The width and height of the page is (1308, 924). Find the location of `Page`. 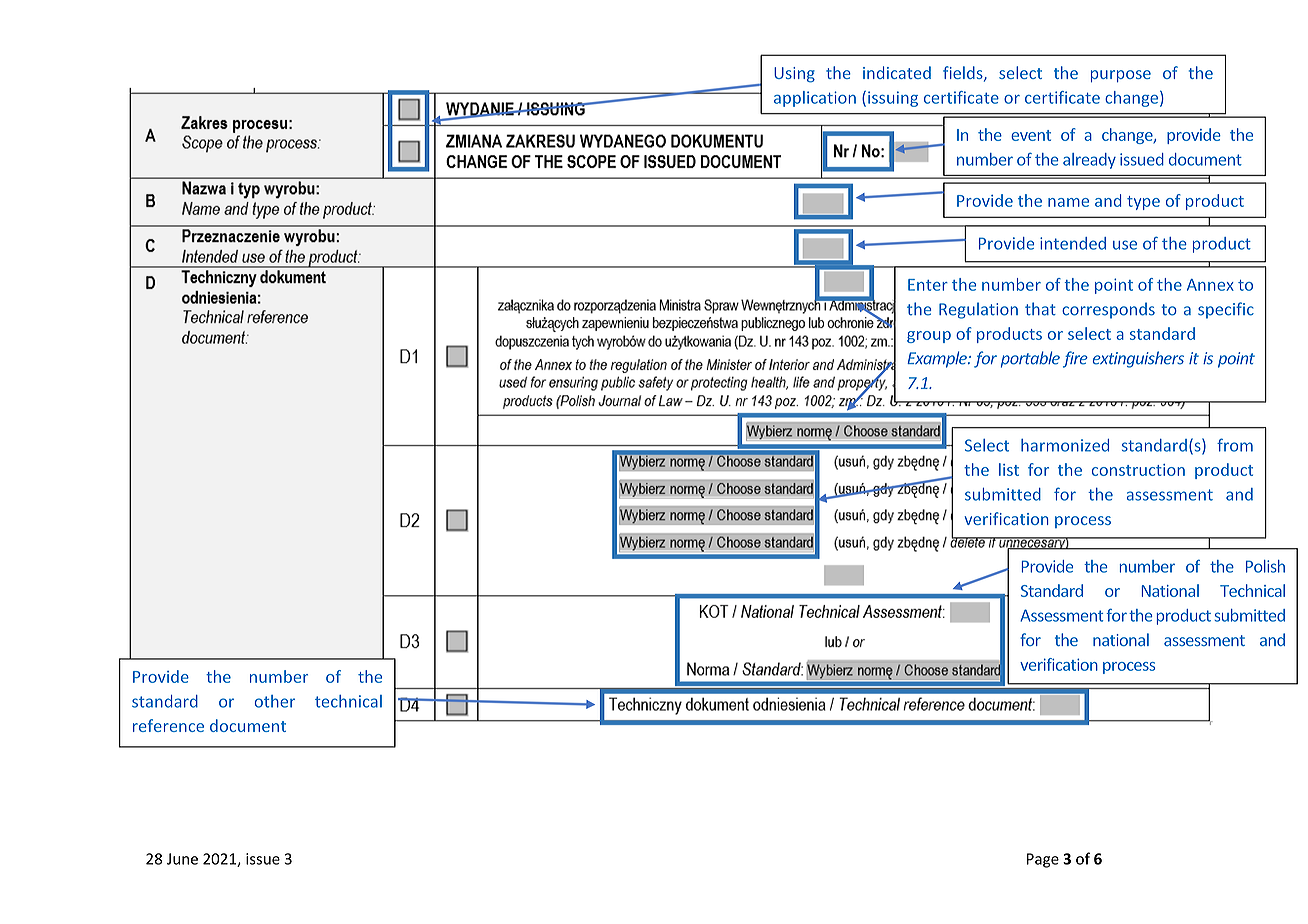

Page is located at coordinates (1043, 860).
